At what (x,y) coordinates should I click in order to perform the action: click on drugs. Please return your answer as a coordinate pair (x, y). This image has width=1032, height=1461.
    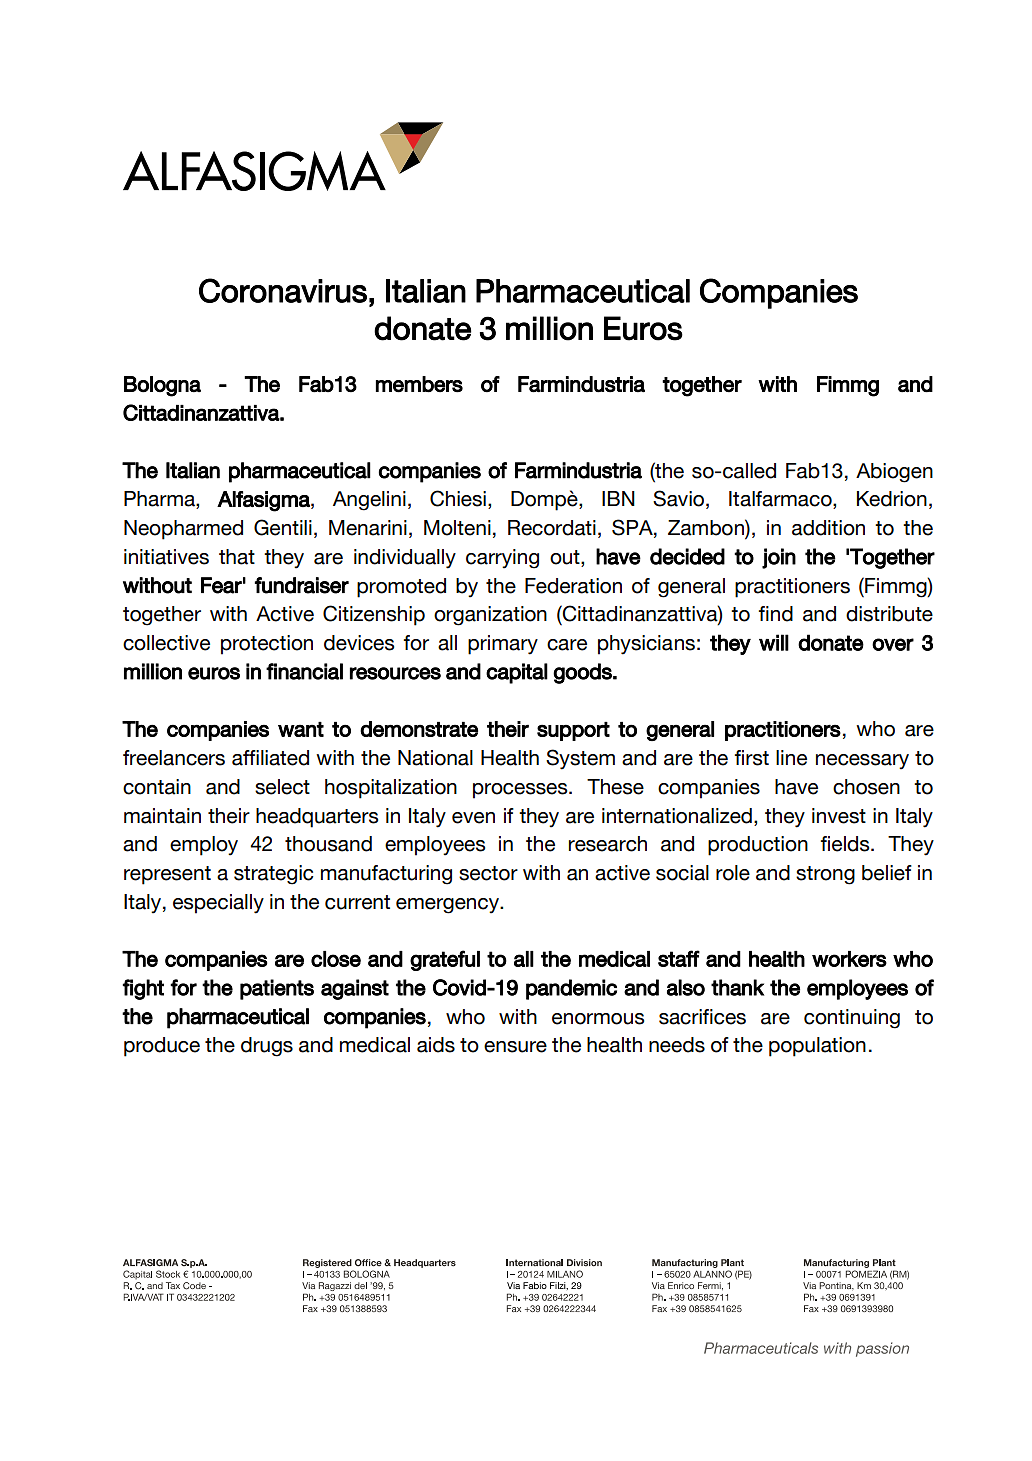
    Looking at the image, I should click on (267, 1047).
